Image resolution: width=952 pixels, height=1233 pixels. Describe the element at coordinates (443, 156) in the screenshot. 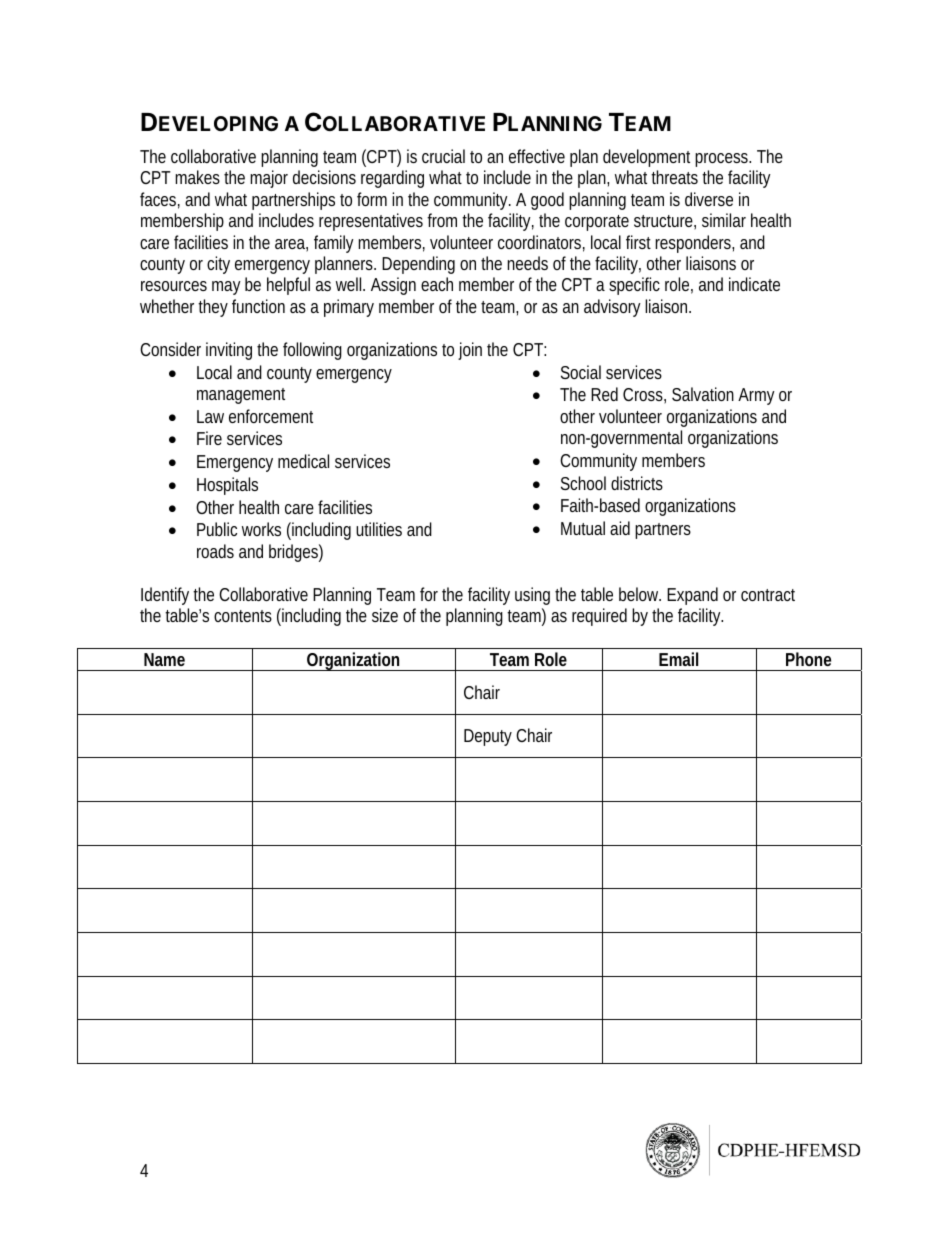

I see `crucial` at that location.
